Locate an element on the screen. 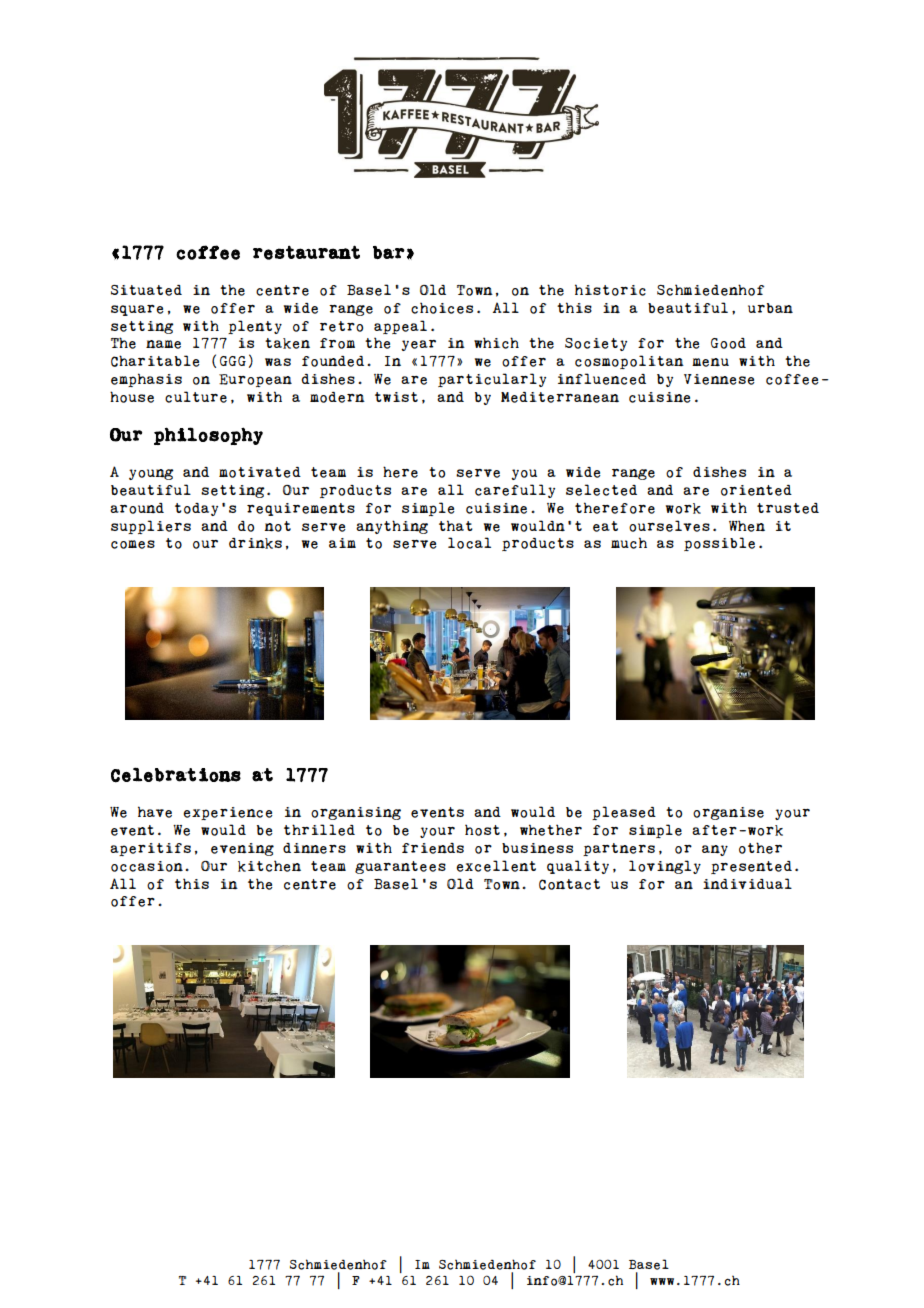 The height and width of the screenshot is (1308, 924). evening is located at coordinates (242, 849).
